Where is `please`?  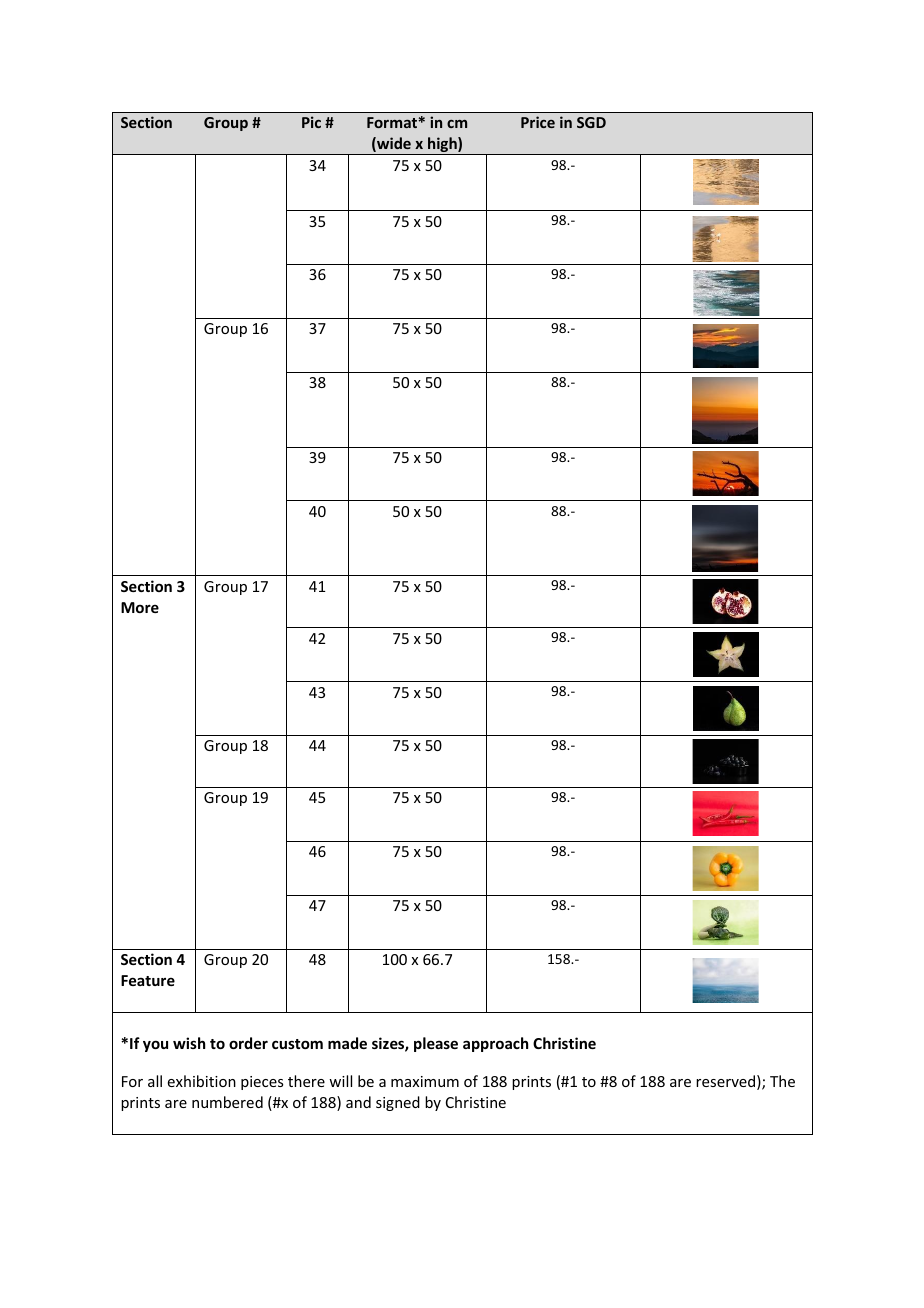
please is located at coordinates (436, 1044).
